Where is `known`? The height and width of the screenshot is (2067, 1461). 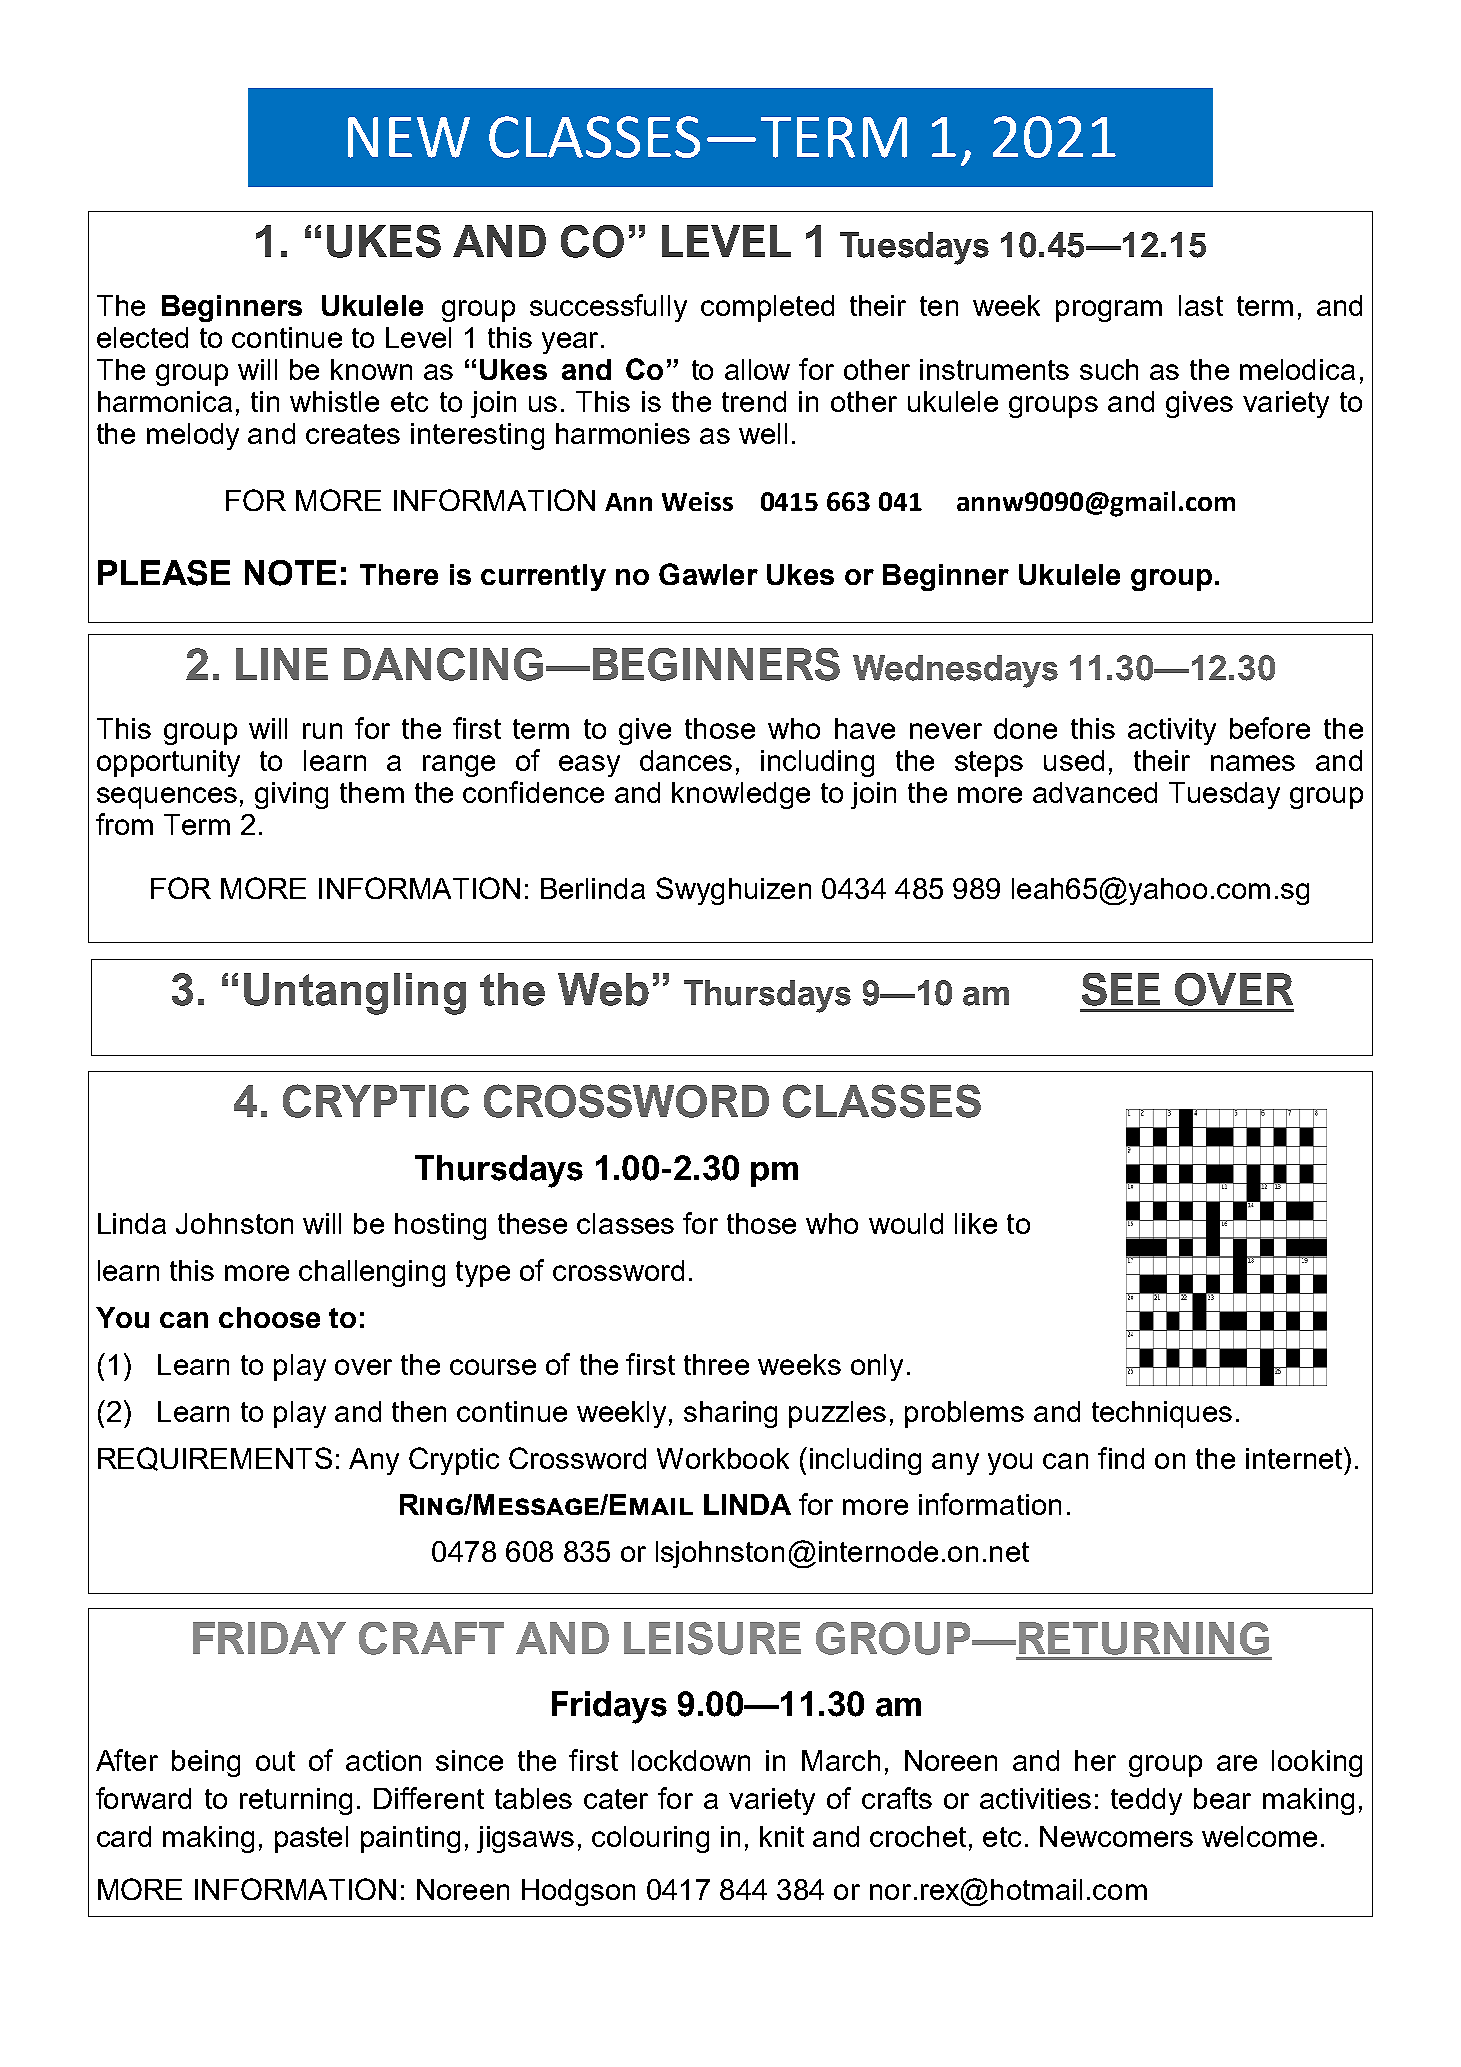
known is located at coordinates (371, 369).
